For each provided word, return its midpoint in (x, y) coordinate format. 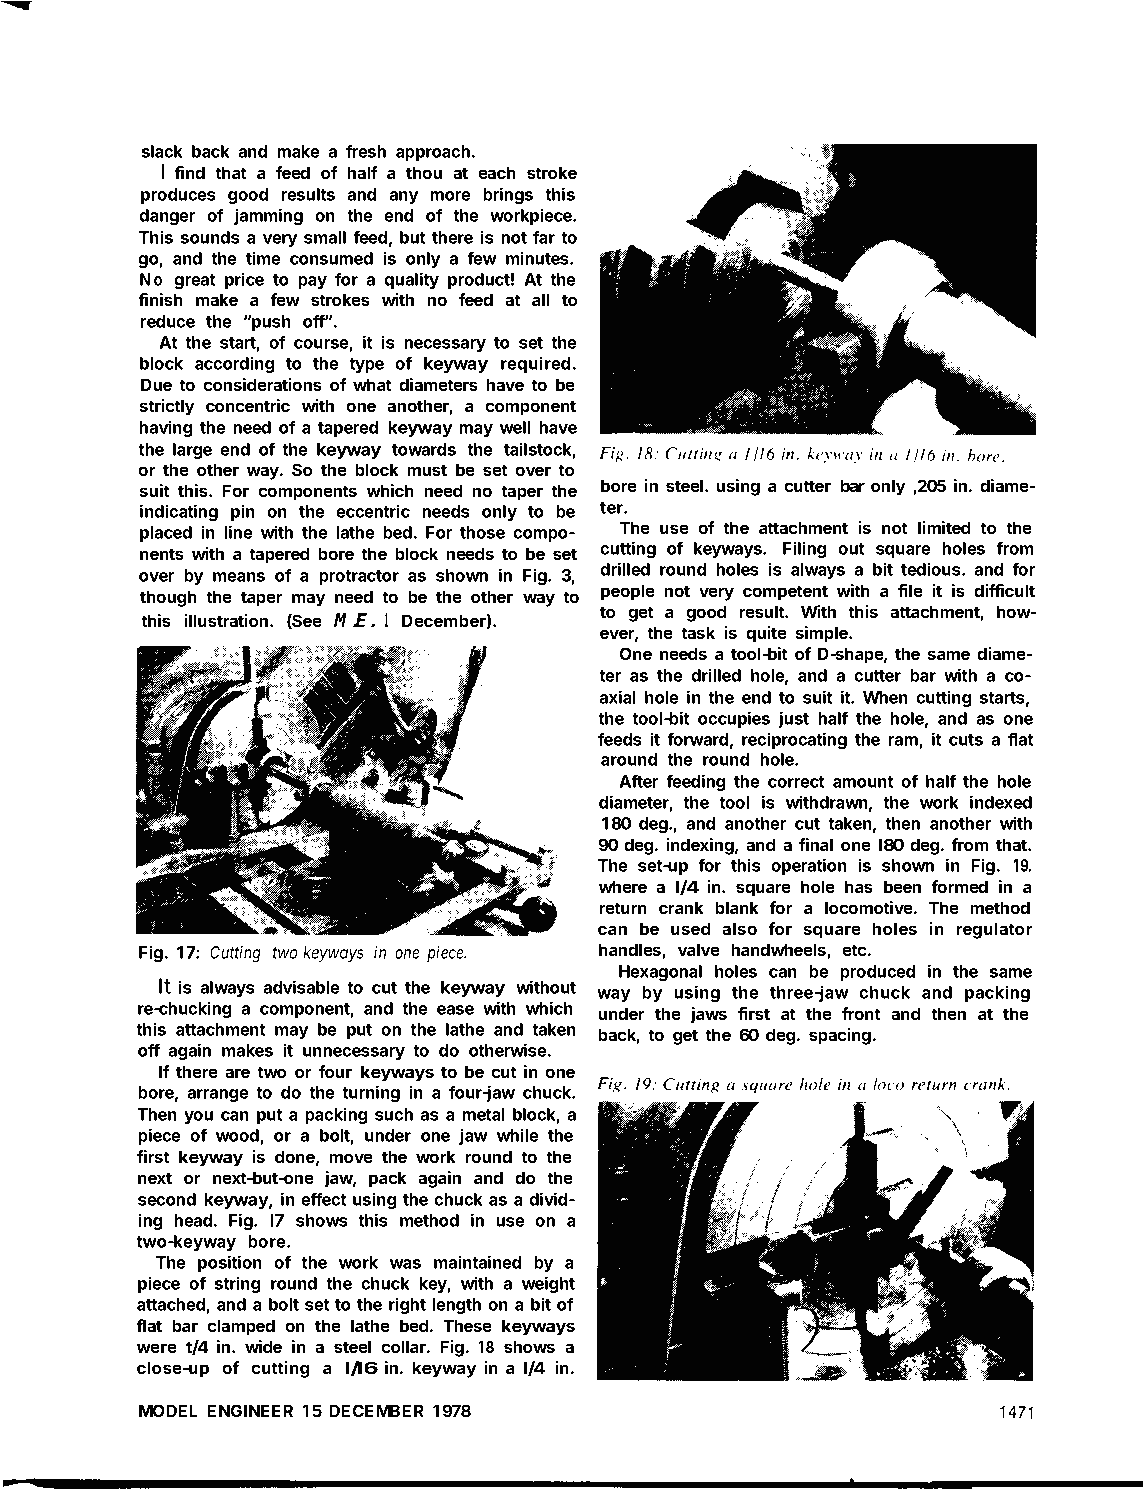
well (515, 427)
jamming (268, 216)
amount (863, 782)
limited (944, 527)
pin (243, 512)
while (518, 1135)
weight (548, 1284)
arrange (218, 1095)
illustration (227, 620)
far (544, 237)
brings (508, 195)
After (638, 781)
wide (263, 1346)
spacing (840, 1036)
